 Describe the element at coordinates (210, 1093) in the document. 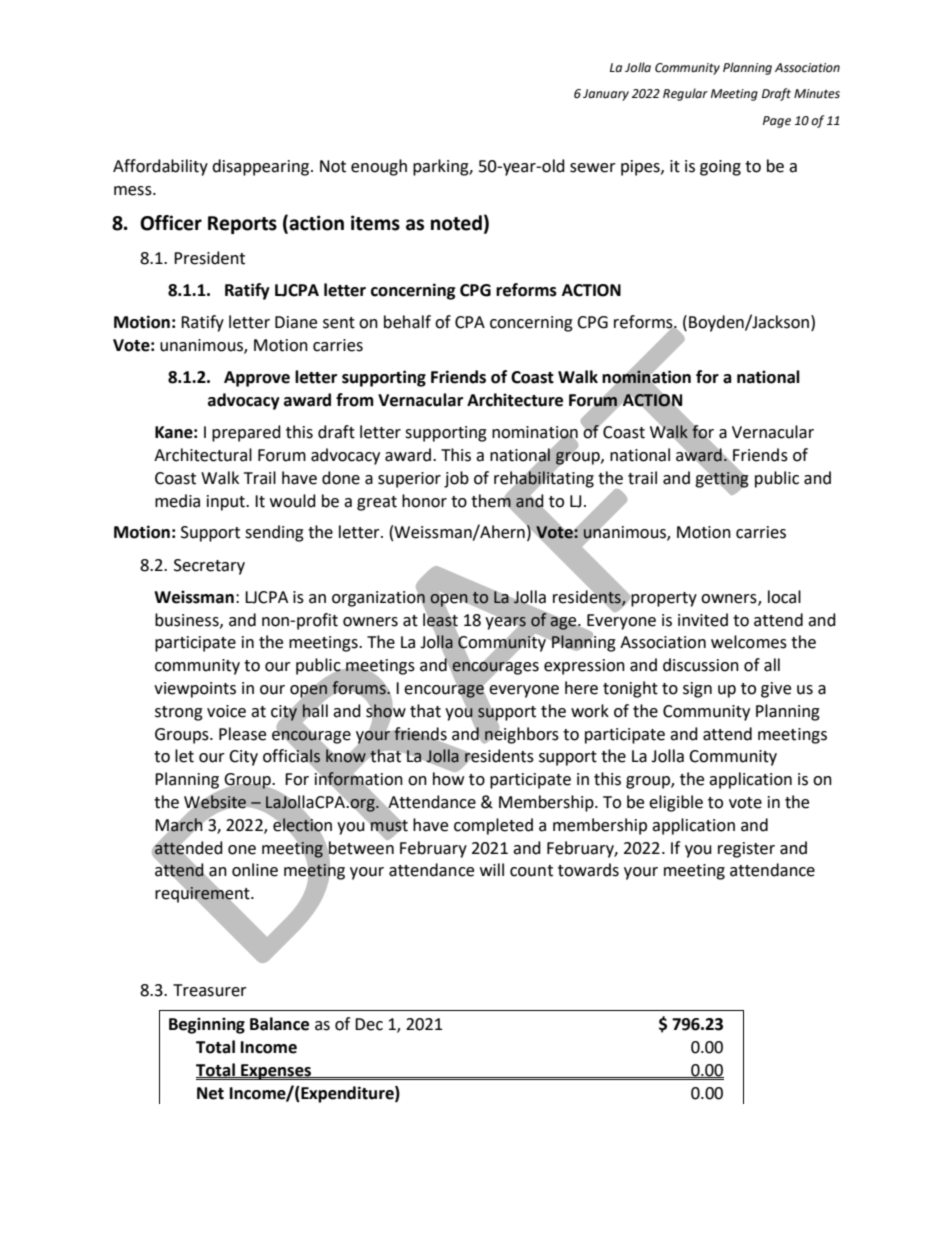

I see `Net` at that location.
